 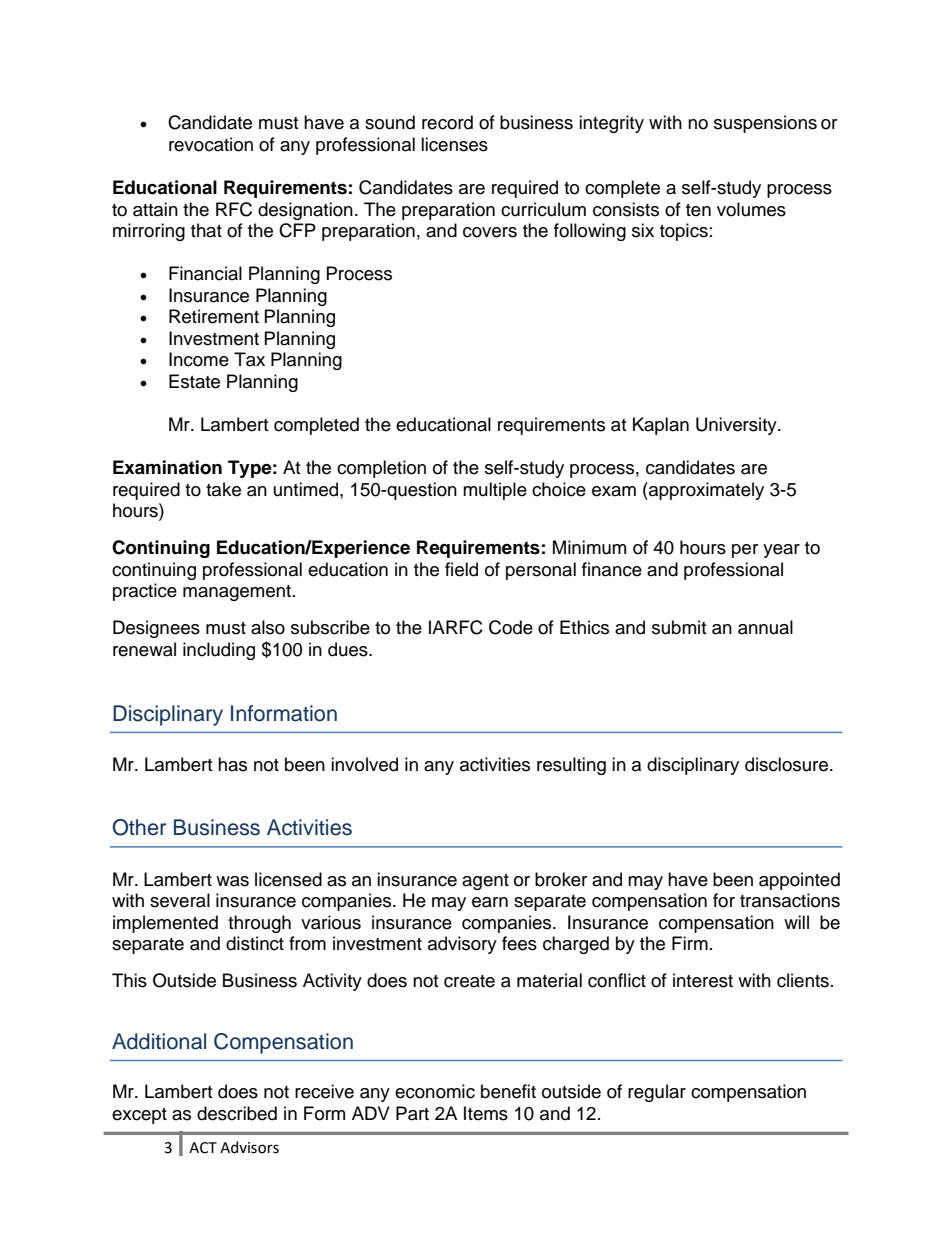 I want to click on revocation, so click(x=211, y=144).
